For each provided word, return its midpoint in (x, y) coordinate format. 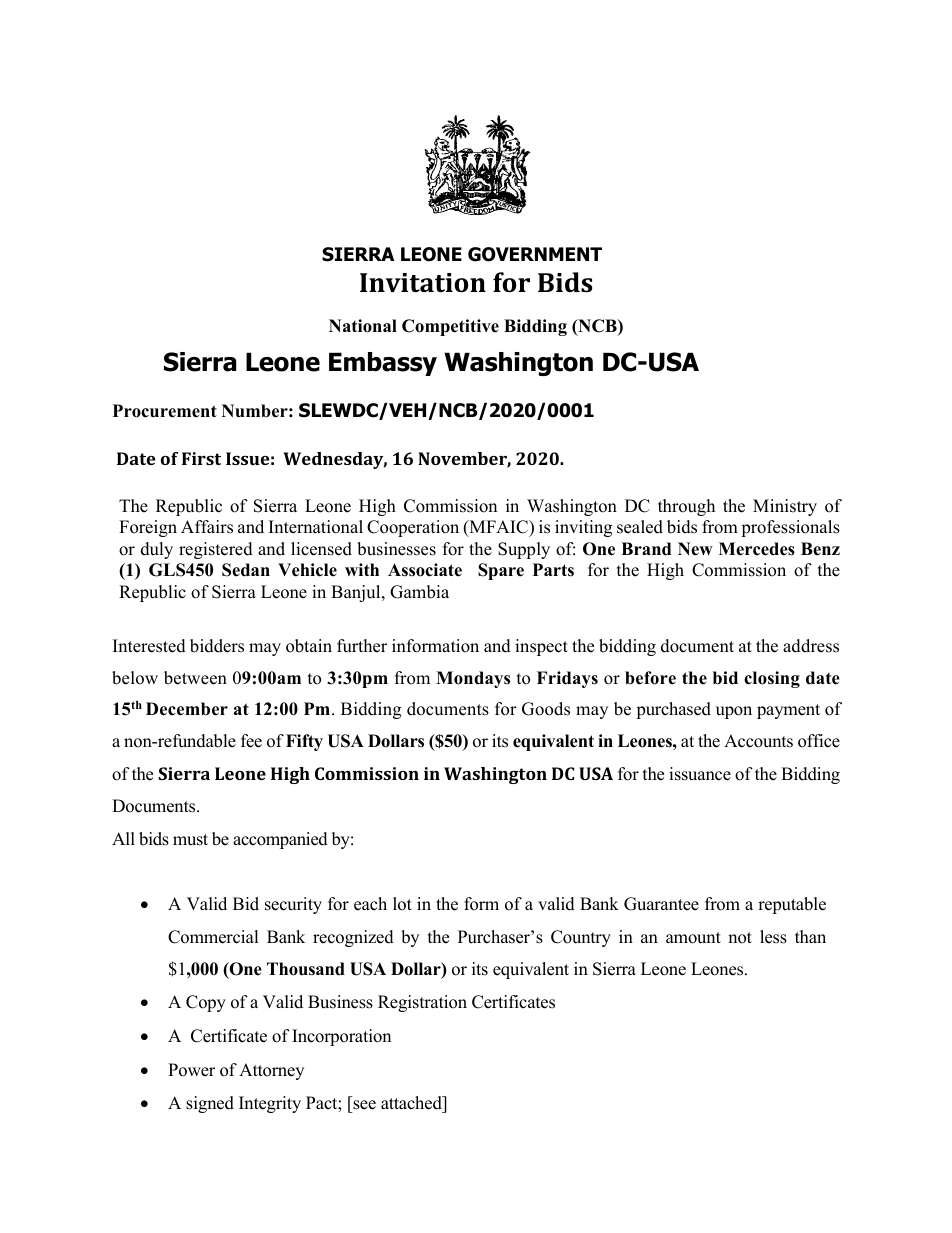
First (201, 458)
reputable (792, 905)
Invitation (423, 283)
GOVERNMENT (535, 254)
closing (772, 679)
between (195, 678)
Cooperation (413, 528)
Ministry (785, 507)
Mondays (473, 679)
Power (191, 1070)
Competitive (450, 327)
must (190, 840)
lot (402, 904)
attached (412, 1103)
